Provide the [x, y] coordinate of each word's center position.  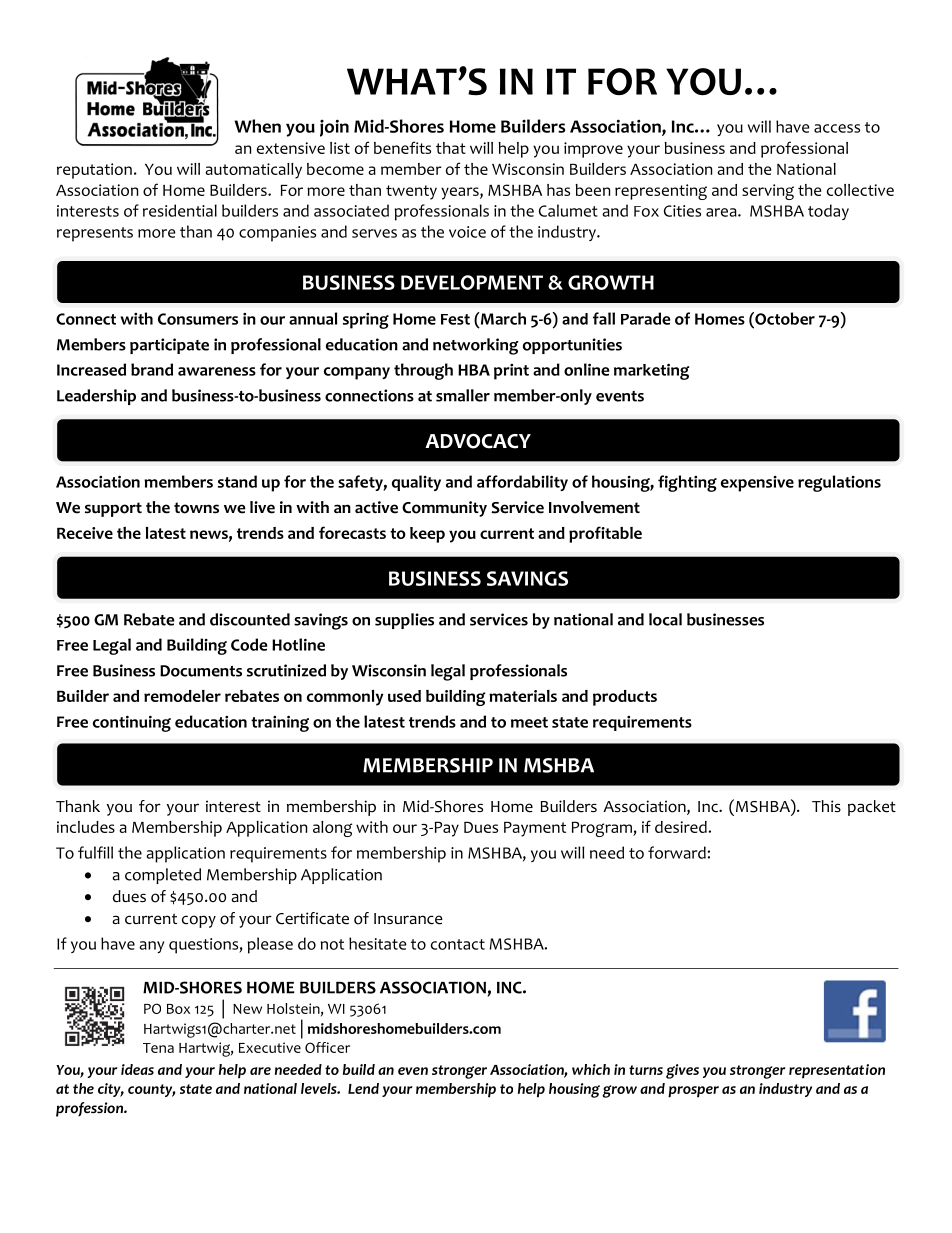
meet [529, 722]
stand [237, 481]
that [451, 148]
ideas [137, 1069]
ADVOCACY [478, 441]
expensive [757, 484]
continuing [132, 723]
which [591, 1069]
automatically [253, 171]
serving [768, 192]
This [826, 806]
